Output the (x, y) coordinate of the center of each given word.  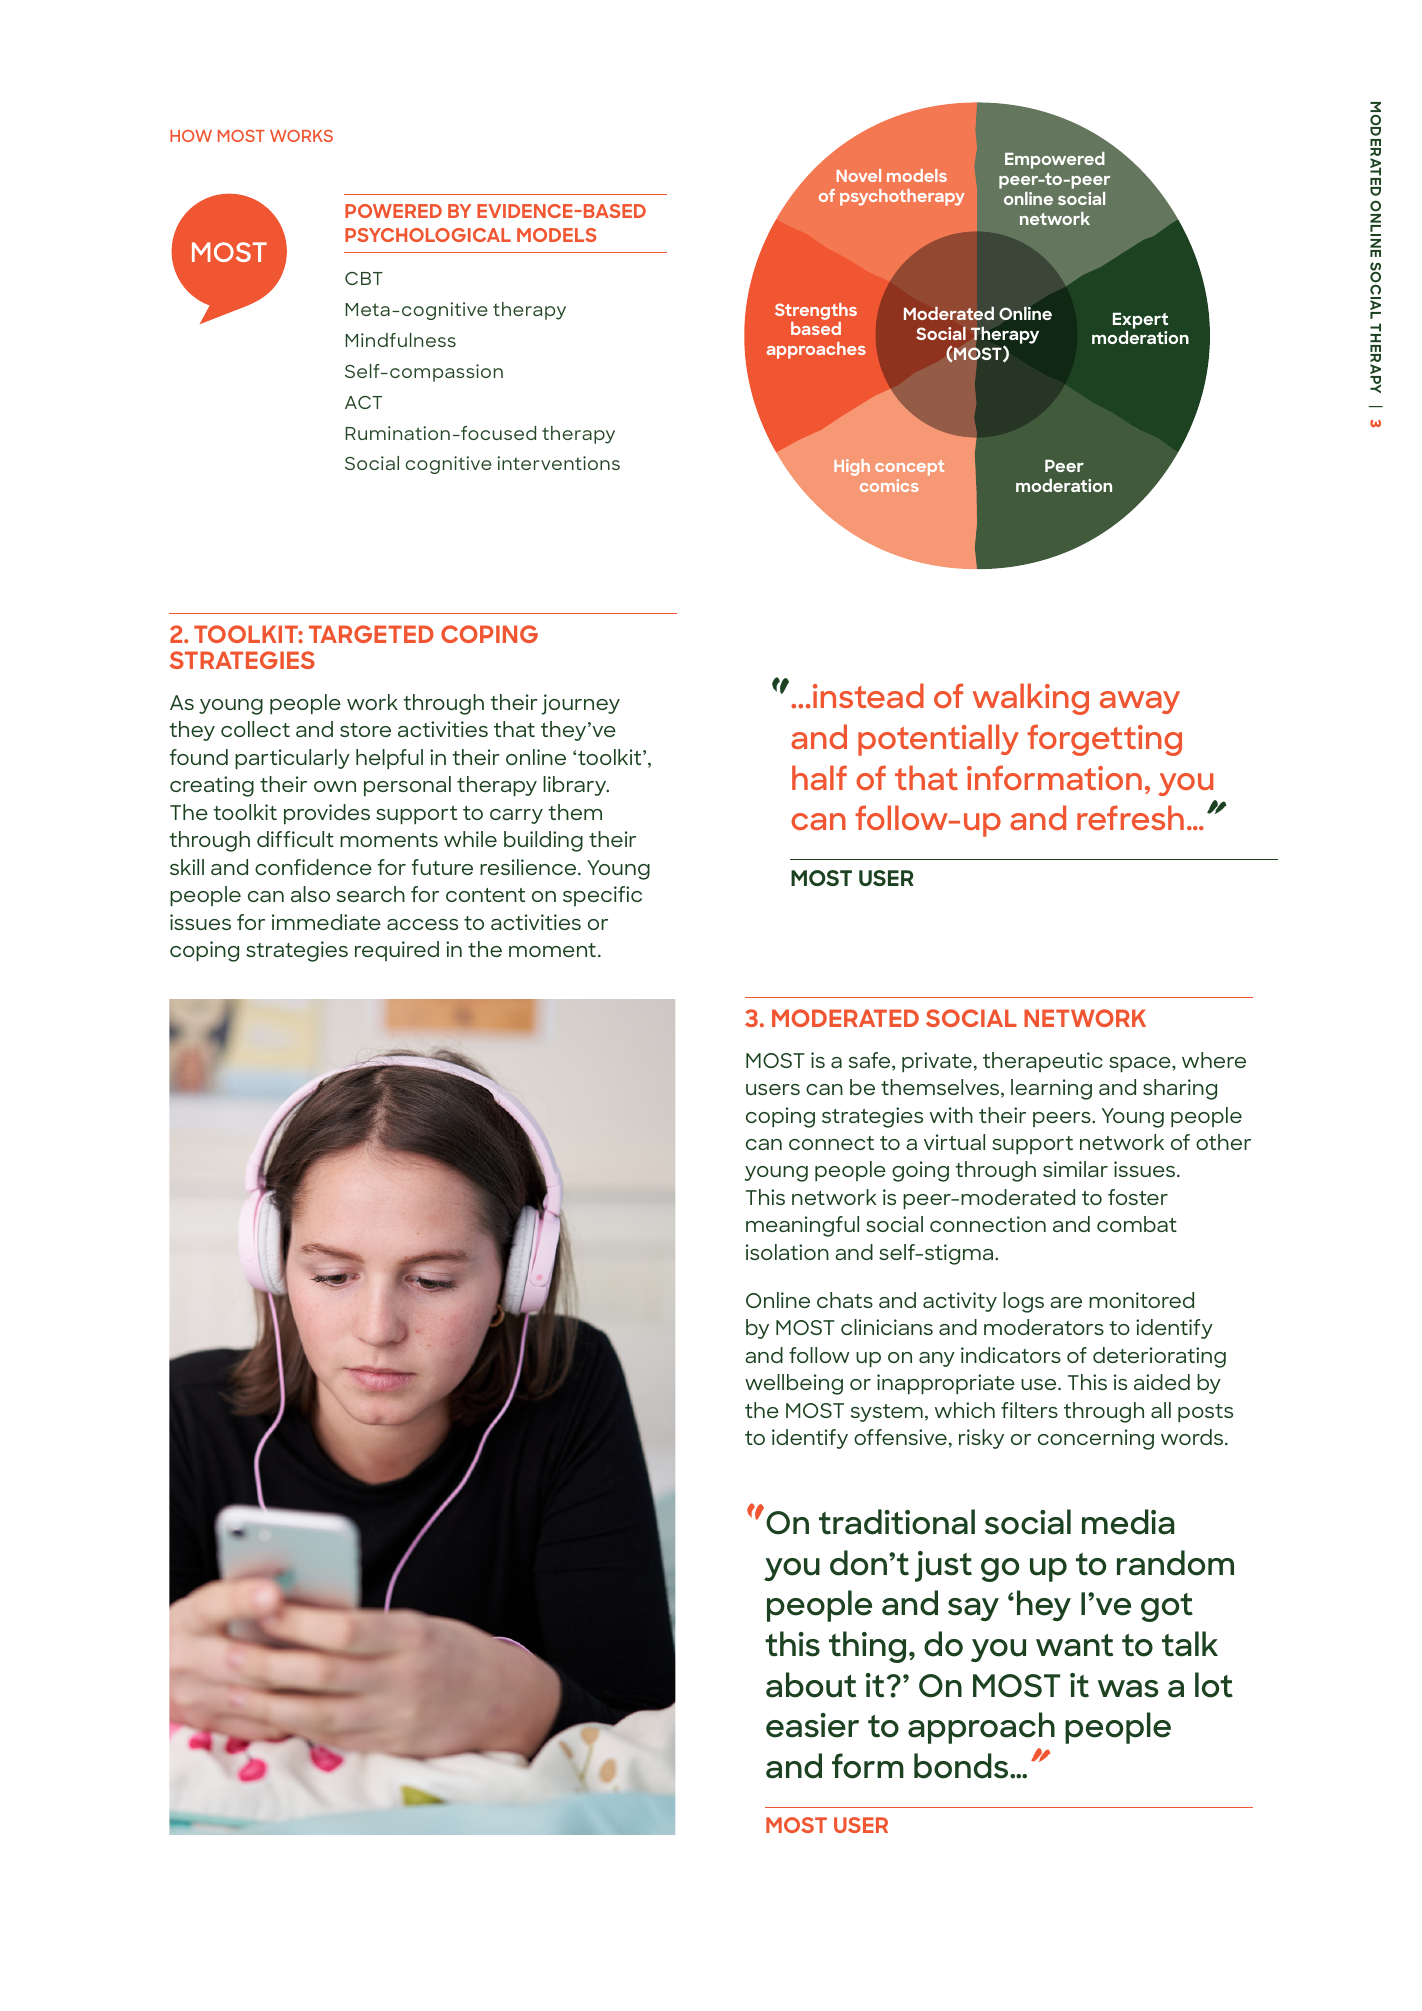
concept (909, 468)
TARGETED (371, 634)
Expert (1141, 321)
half (819, 777)
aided (1162, 1382)
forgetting (1104, 740)
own (335, 786)
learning (1051, 1089)
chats (845, 1300)
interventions (558, 463)
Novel (859, 175)
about (811, 1685)
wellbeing (794, 1384)
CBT (364, 278)
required (397, 951)
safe (871, 1061)
